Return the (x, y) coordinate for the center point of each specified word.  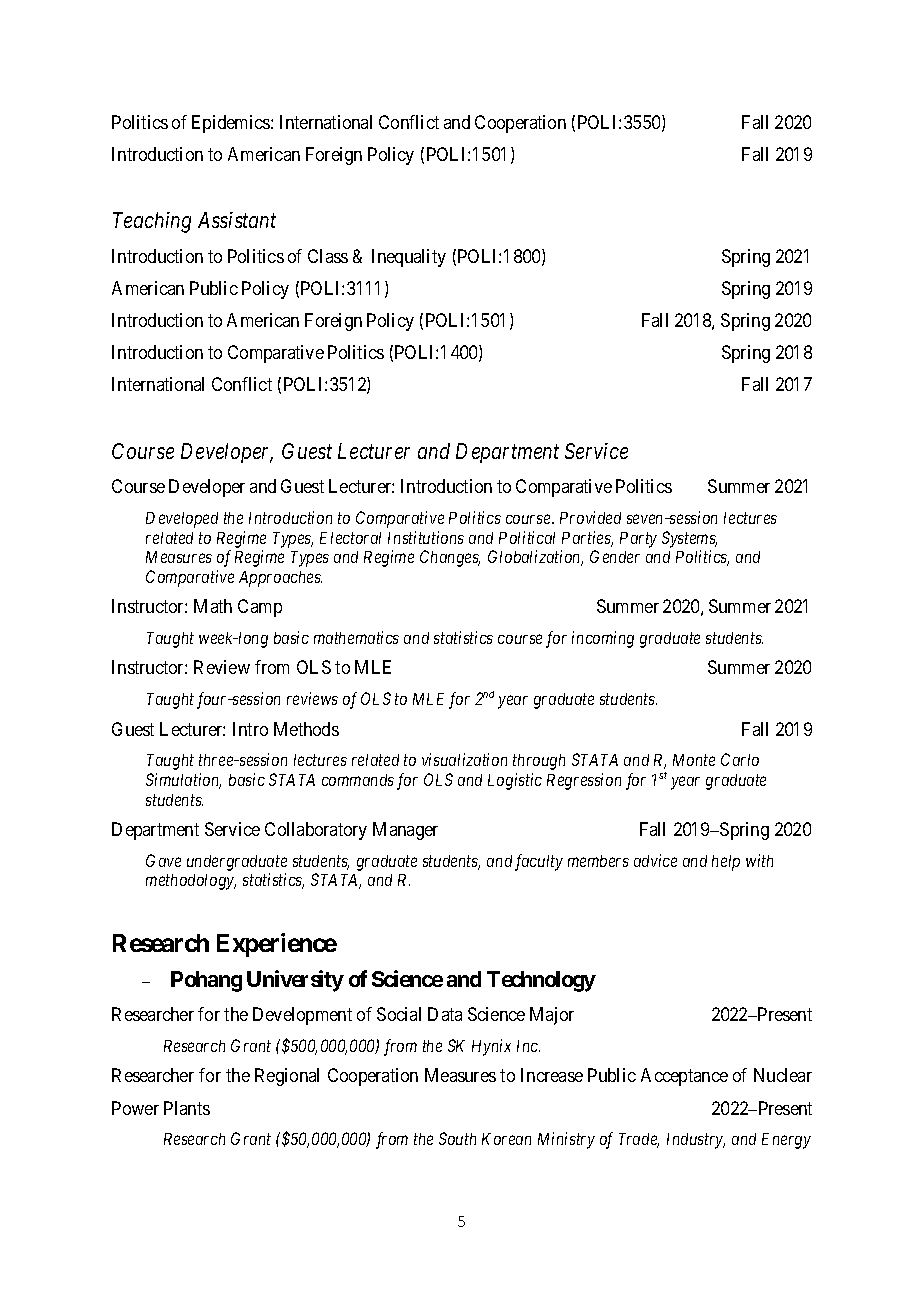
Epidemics (232, 124)
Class (328, 256)
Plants (187, 1108)
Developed (182, 520)
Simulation (183, 781)
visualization (464, 759)
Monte (694, 760)
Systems (689, 539)
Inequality (409, 258)
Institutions (426, 537)
